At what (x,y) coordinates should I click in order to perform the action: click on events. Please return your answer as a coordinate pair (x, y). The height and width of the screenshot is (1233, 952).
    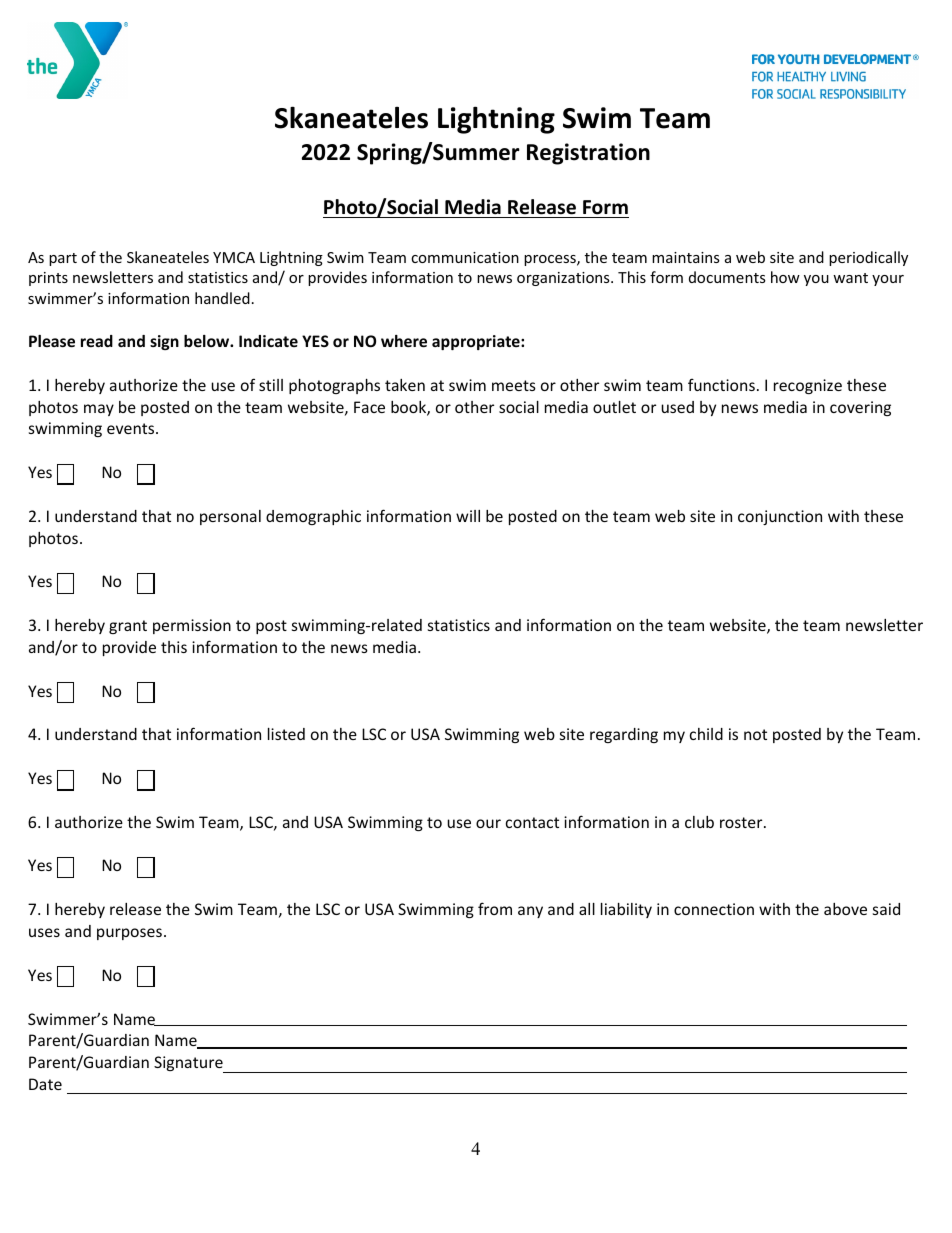
    Looking at the image, I should click on (132, 428).
